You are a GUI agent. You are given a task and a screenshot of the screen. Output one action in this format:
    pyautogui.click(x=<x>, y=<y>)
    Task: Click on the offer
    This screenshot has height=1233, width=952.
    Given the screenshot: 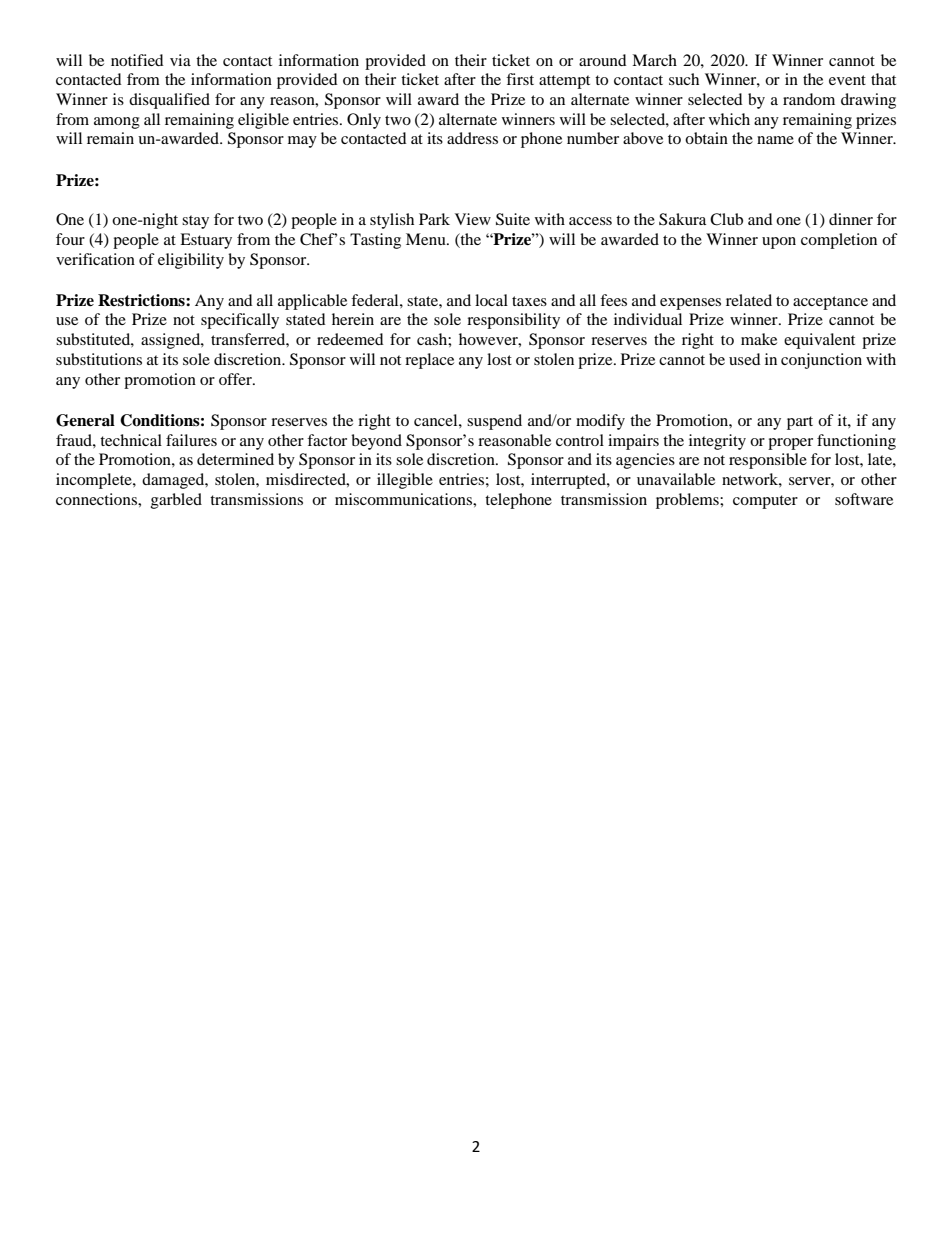 What is the action you would take?
    pyautogui.click(x=236, y=379)
